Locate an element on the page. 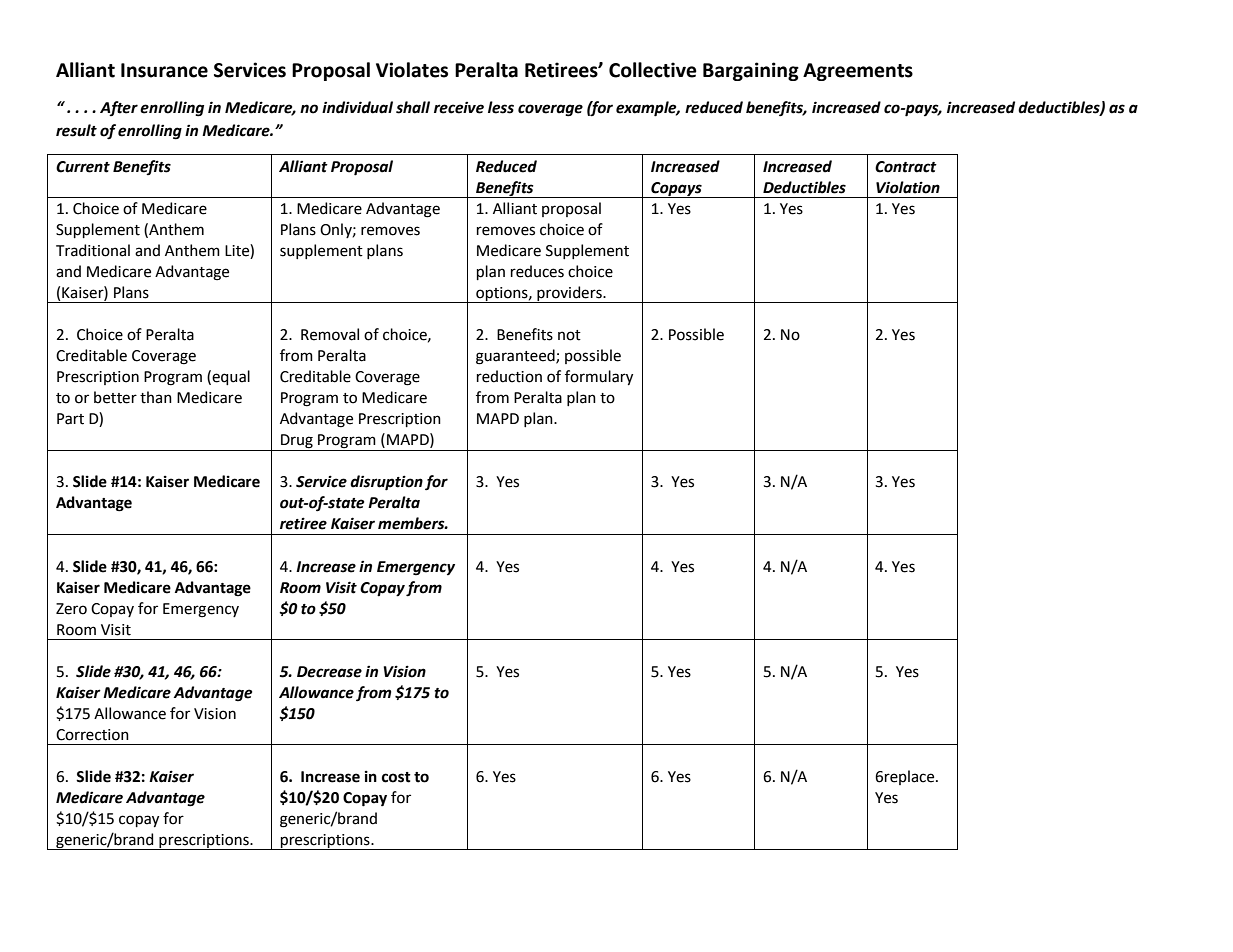 Image resolution: width=1233 pixels, height=952 pixels. not is located at coordinates (569, 335).
